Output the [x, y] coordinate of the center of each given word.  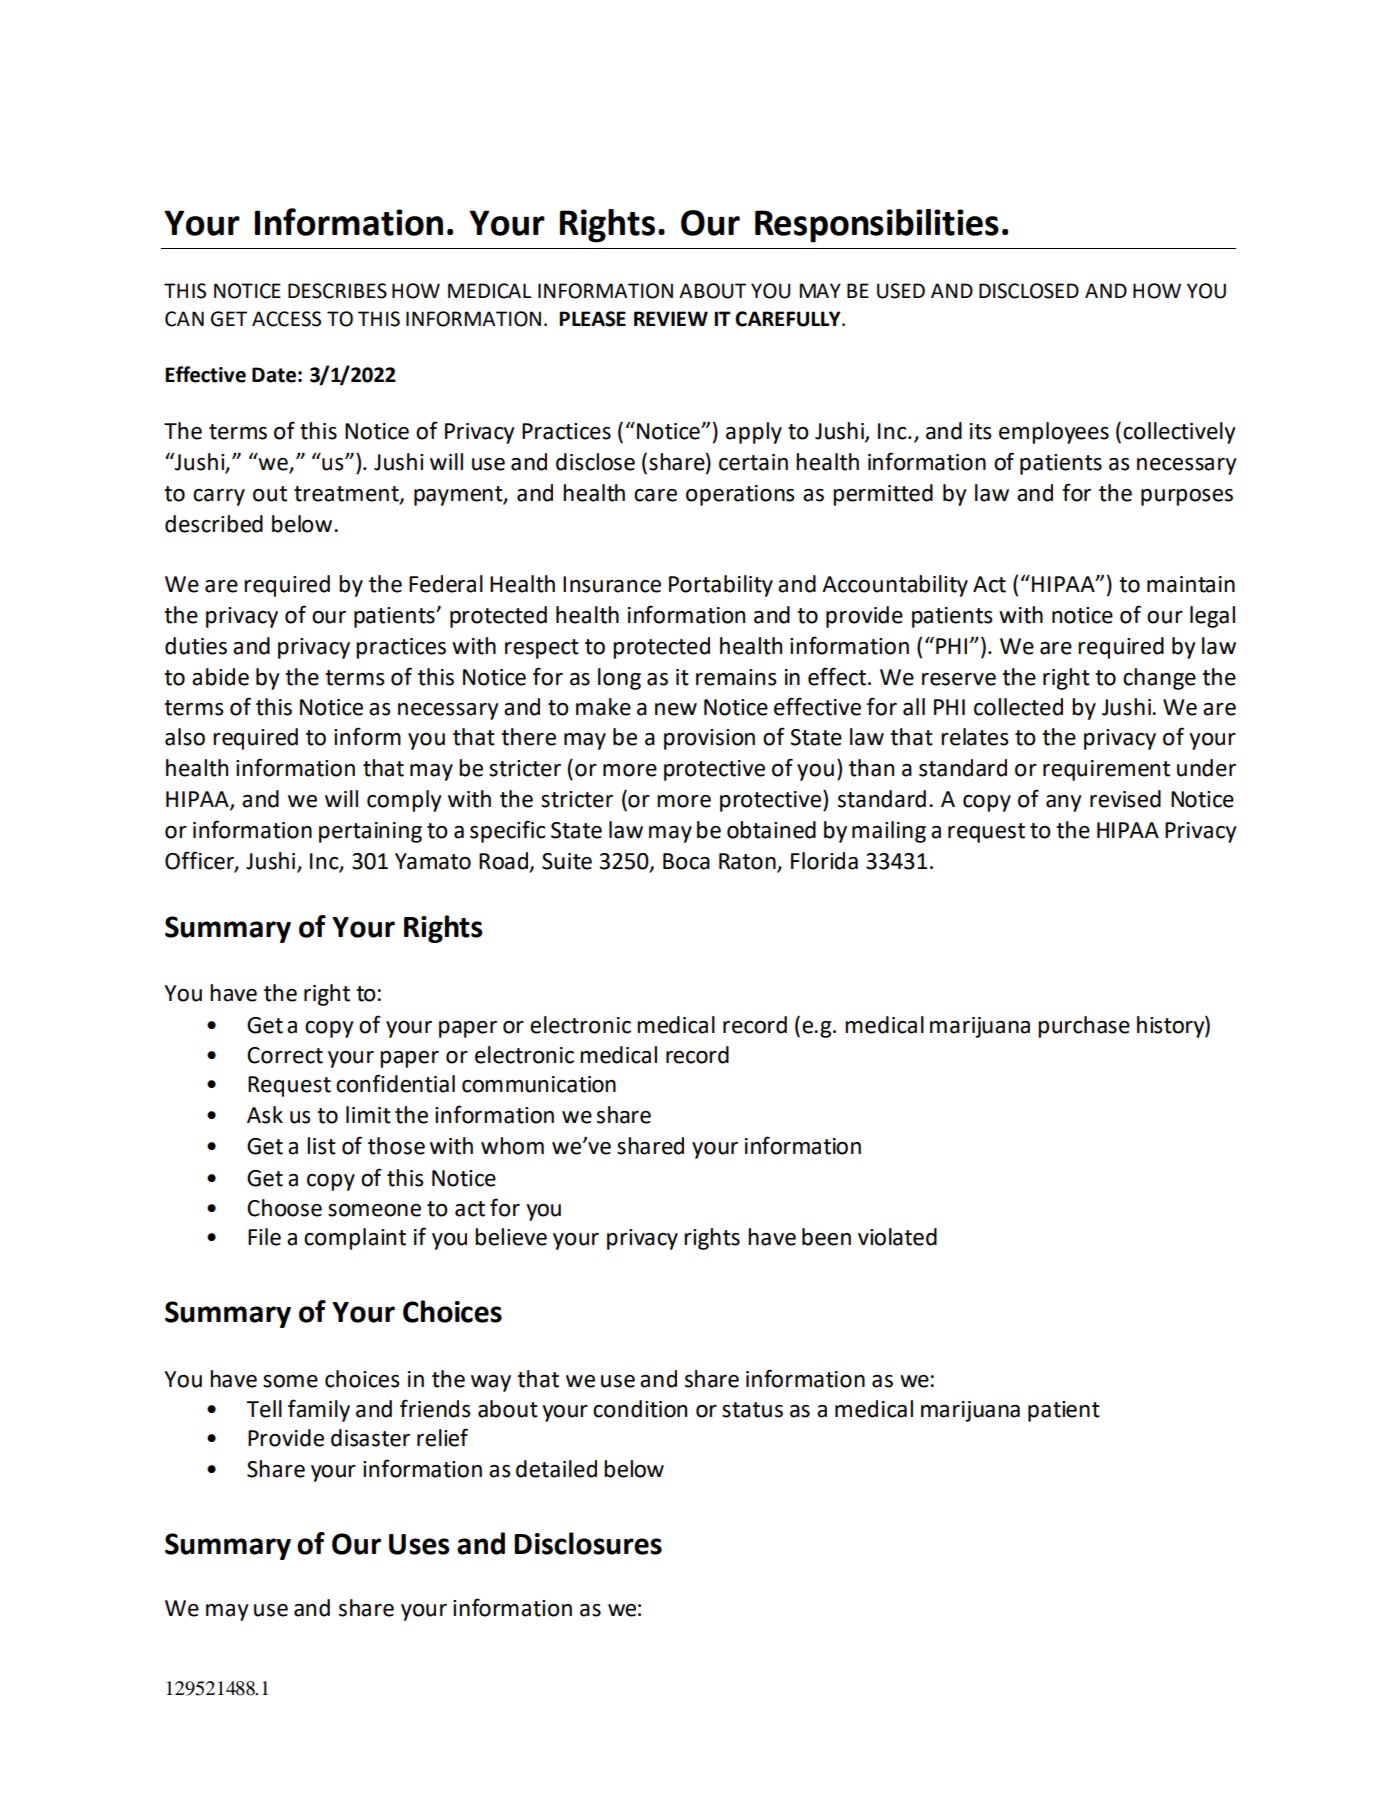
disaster [370, 1438]
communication [539, 1084]
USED [901, 291]
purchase [1084, 1027]
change [1159, 679]
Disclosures [588, 1543]
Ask [265, 1115]
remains [736, 677]
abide [220, 677]
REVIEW [671, 318]
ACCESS [286, 319]
